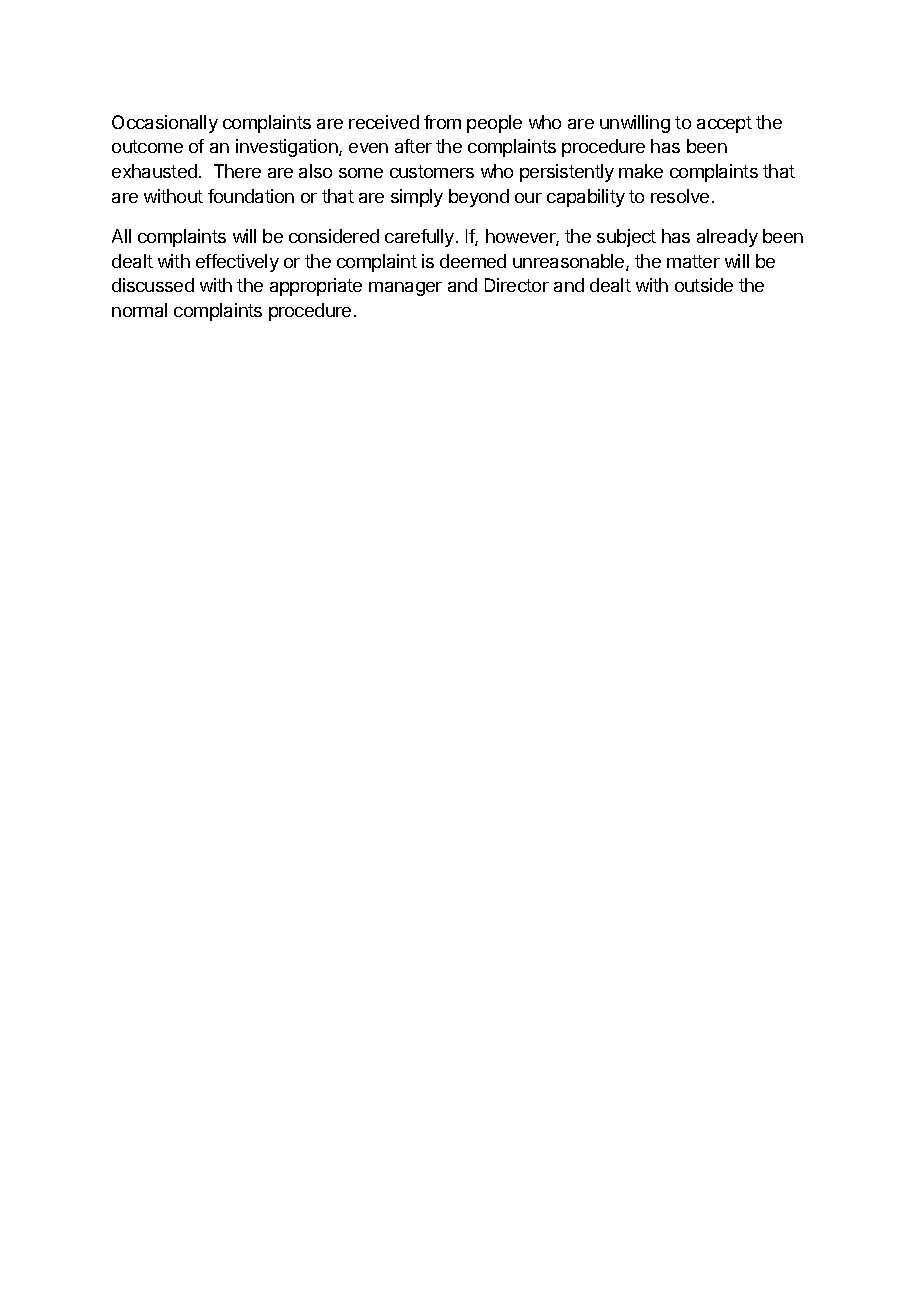 This screenshot has height=1308, width=924. What do you see at coordinates (421, 238) in the screenshot?
I see `carefully` at bounding box center [421, 238].
